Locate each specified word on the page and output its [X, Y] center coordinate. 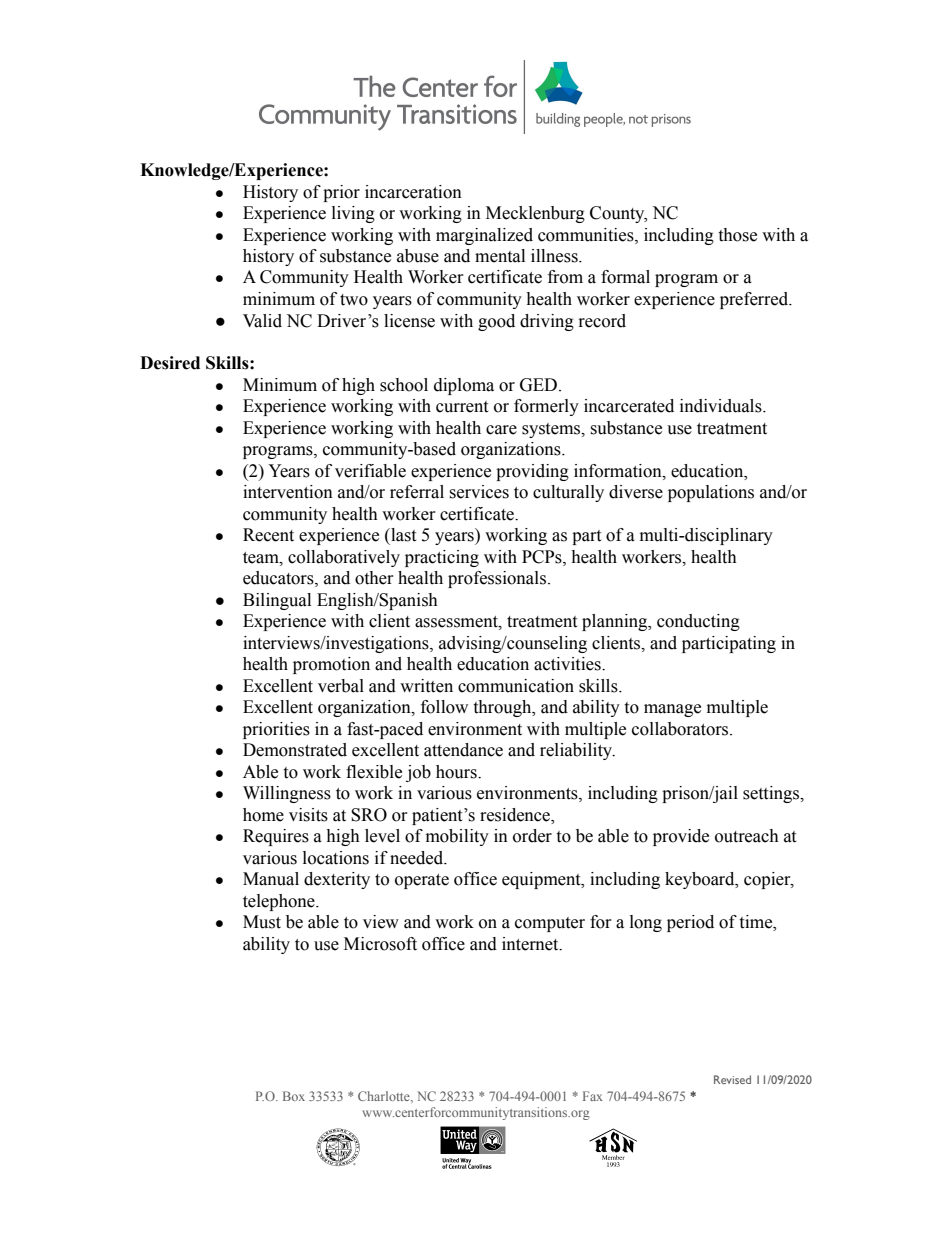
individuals [722, 406]
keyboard [701, 880]
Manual [271, 879]
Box [294, 1096]
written [426, 686]
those [737, 235]
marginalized [484, 236]
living [353, 214]
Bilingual [277, 601]
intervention [288, 492]
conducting [698, 622]
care [501, 430]
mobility [457, 837]
